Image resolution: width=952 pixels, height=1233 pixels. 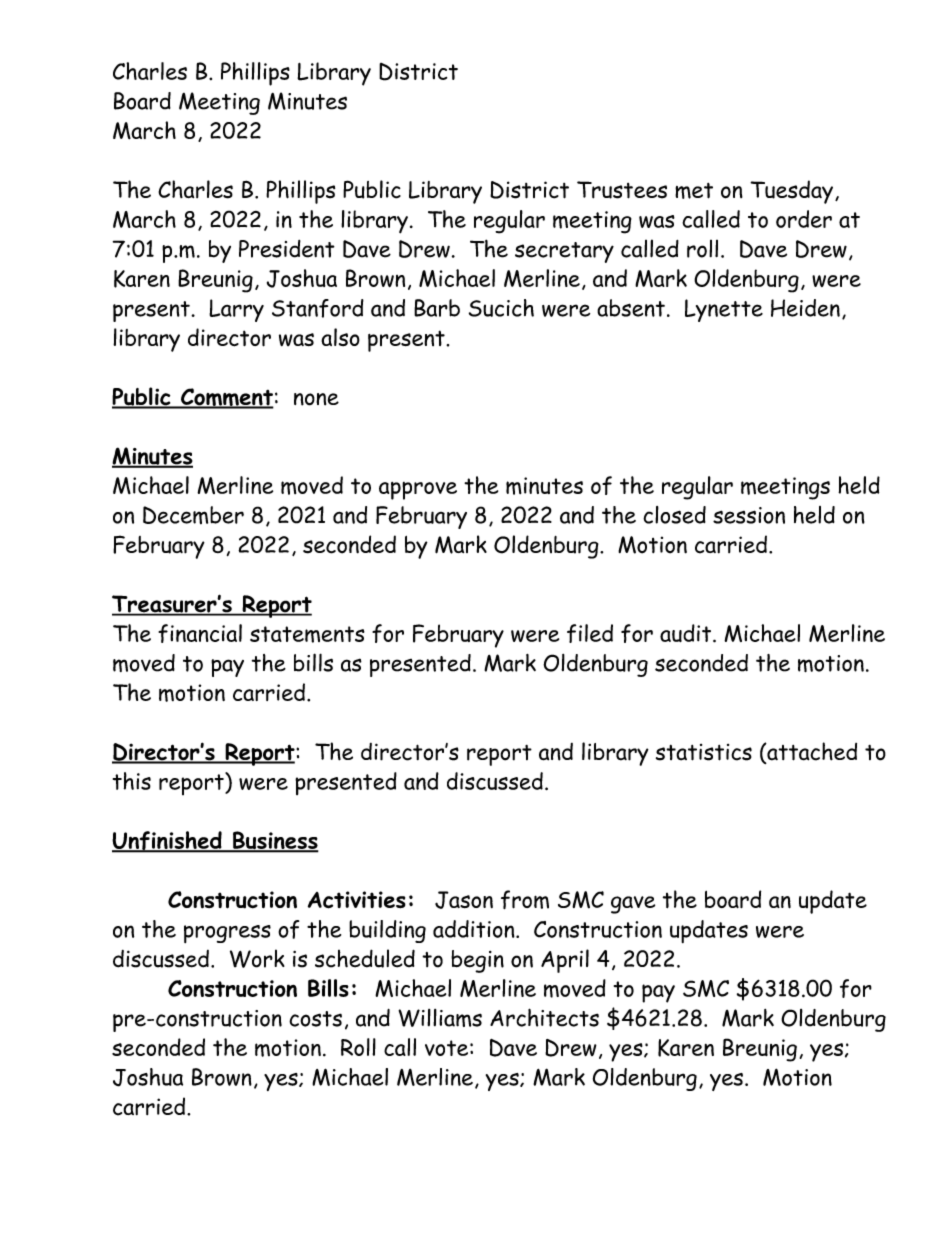 I want to click on filed, so click(x=590, y=633).
